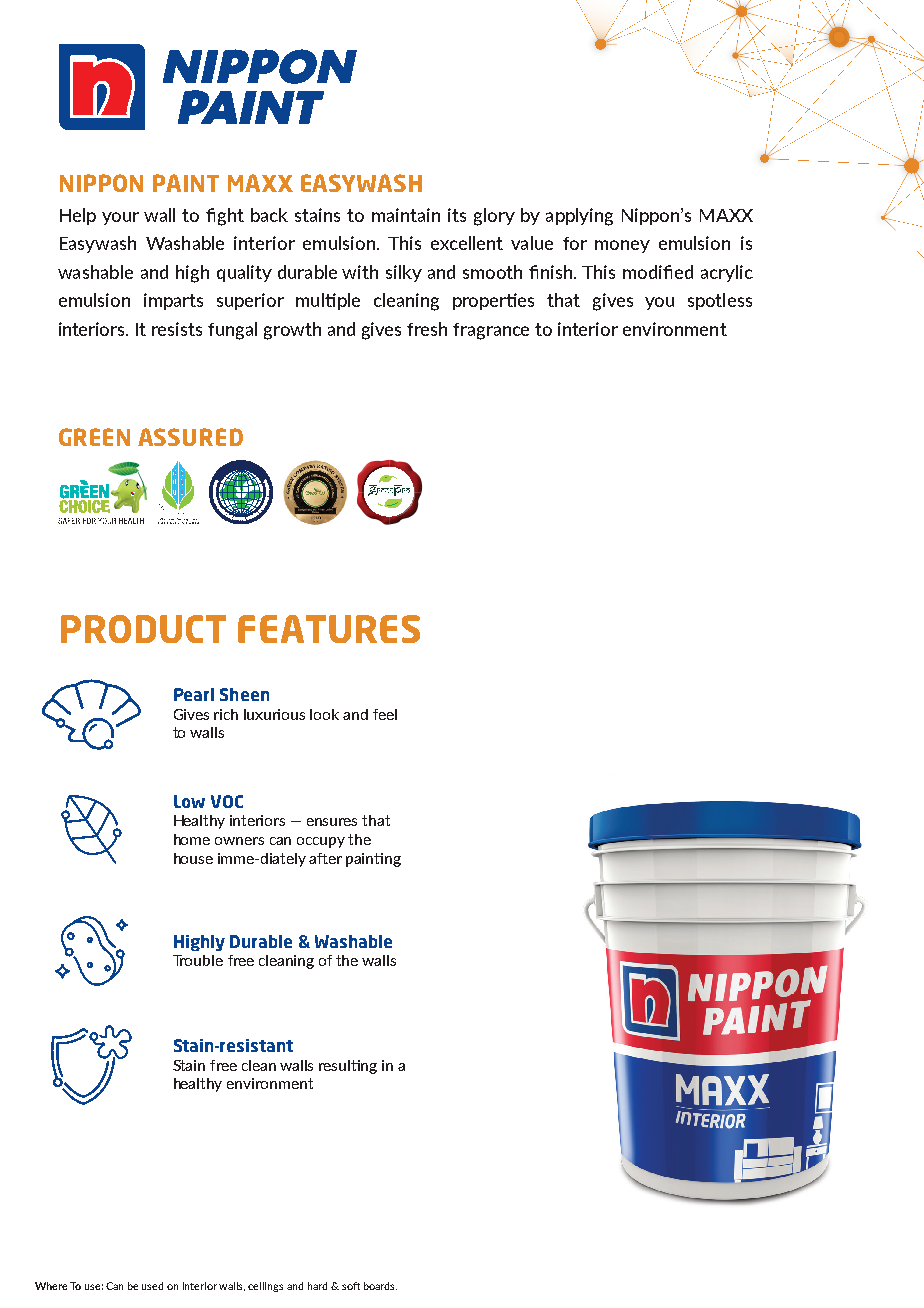  I want to click on PRODUCT, so click(143, 629).
